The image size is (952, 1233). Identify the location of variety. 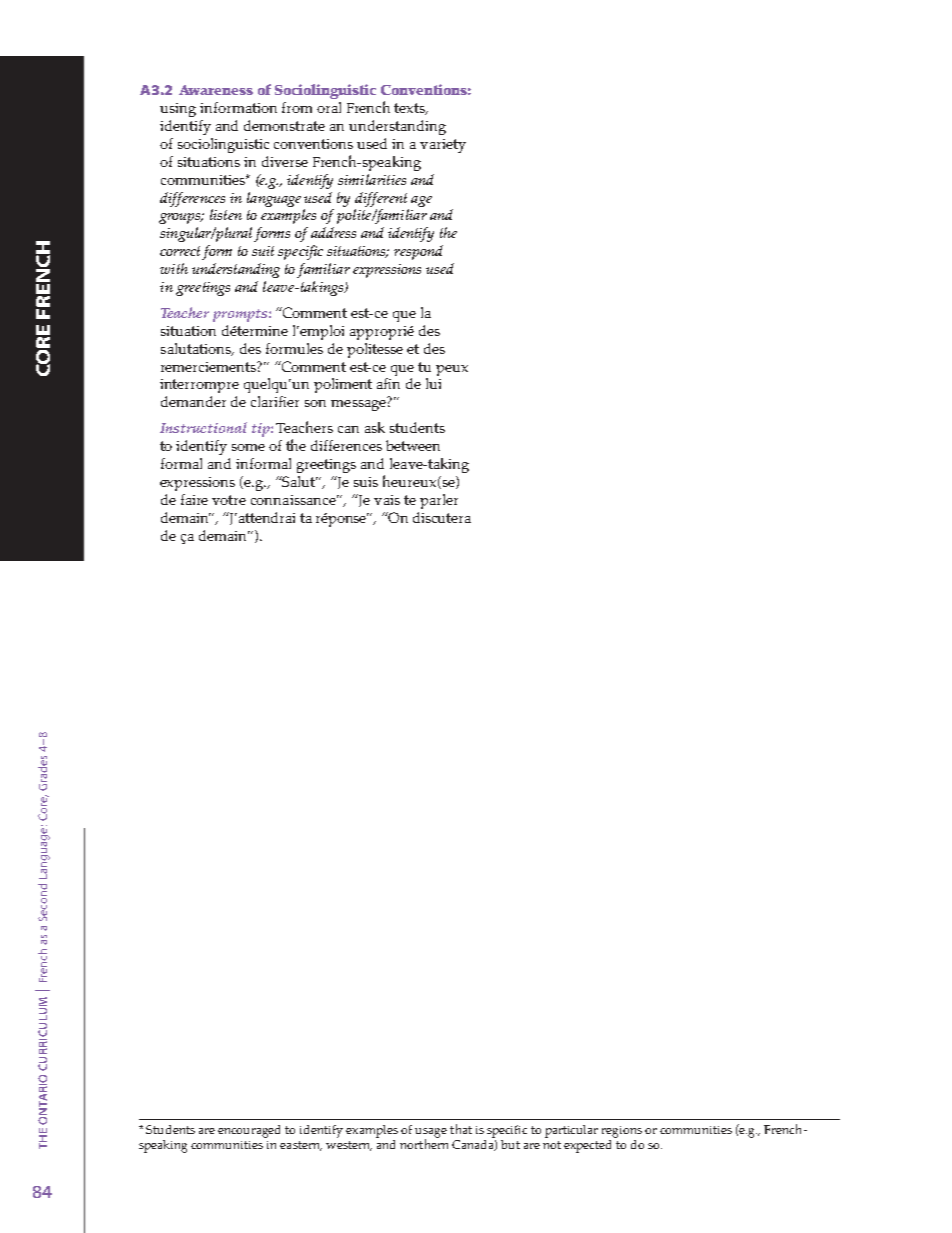
(443, 146).
